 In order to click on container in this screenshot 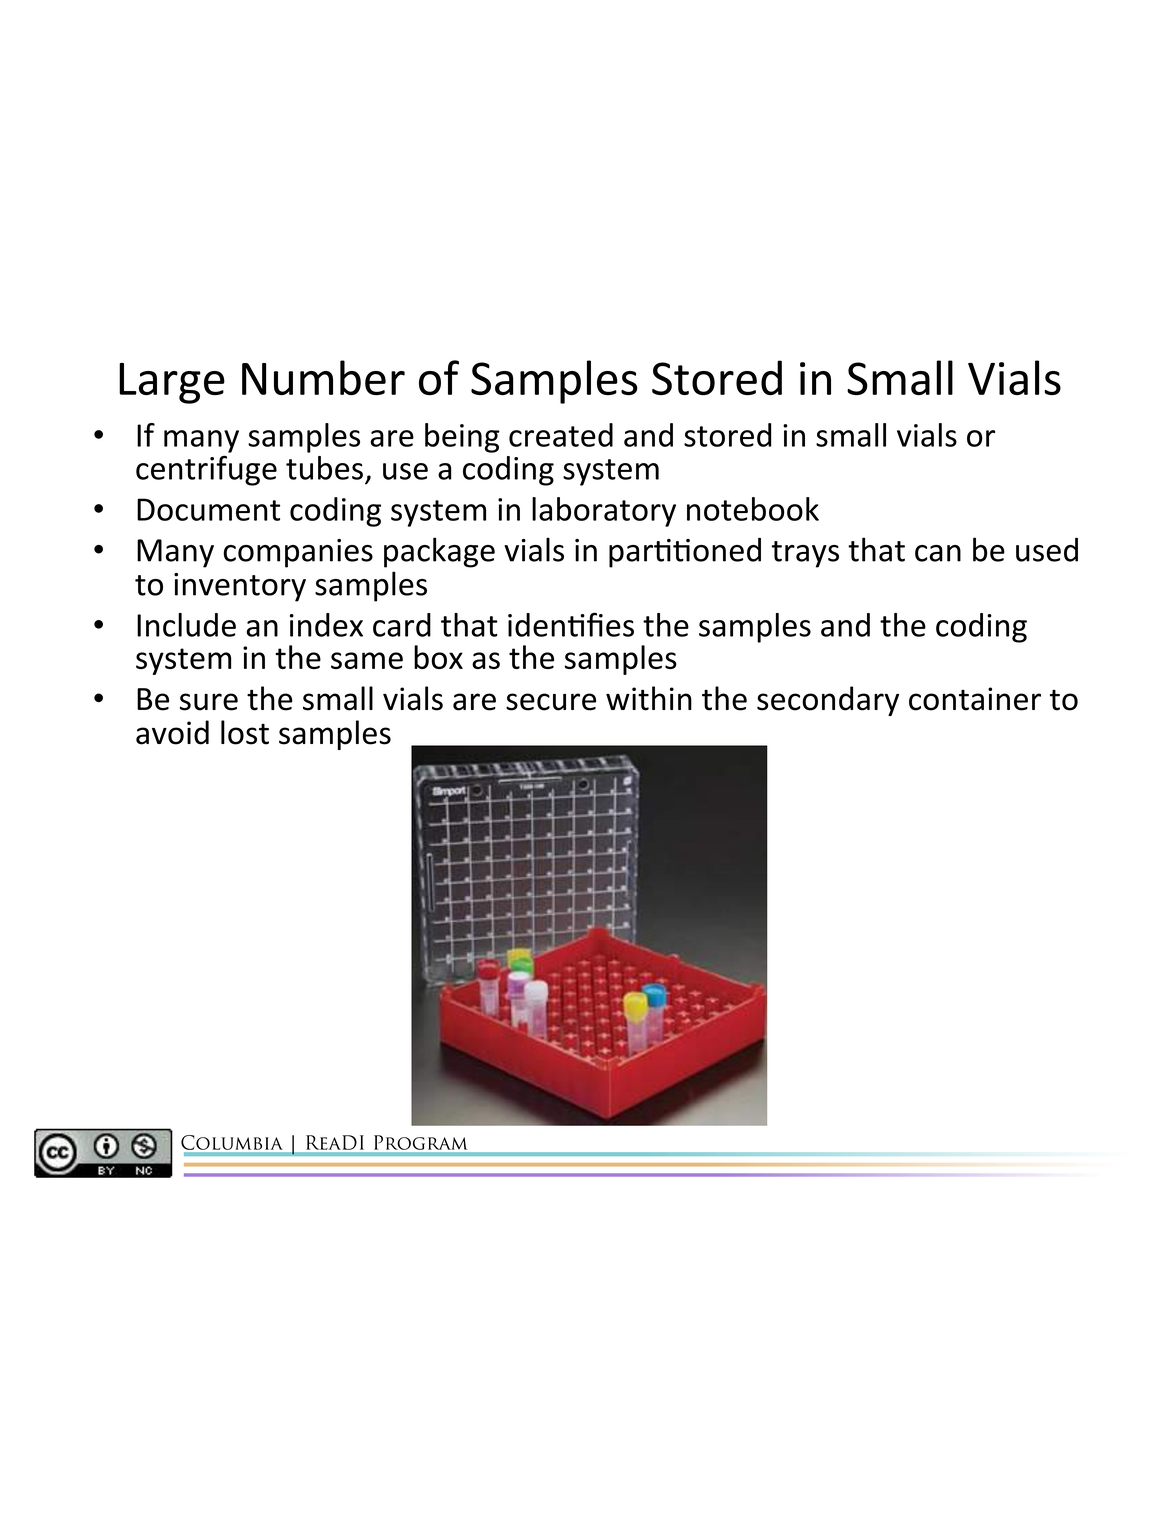, I will do `click(975, 699)`.
